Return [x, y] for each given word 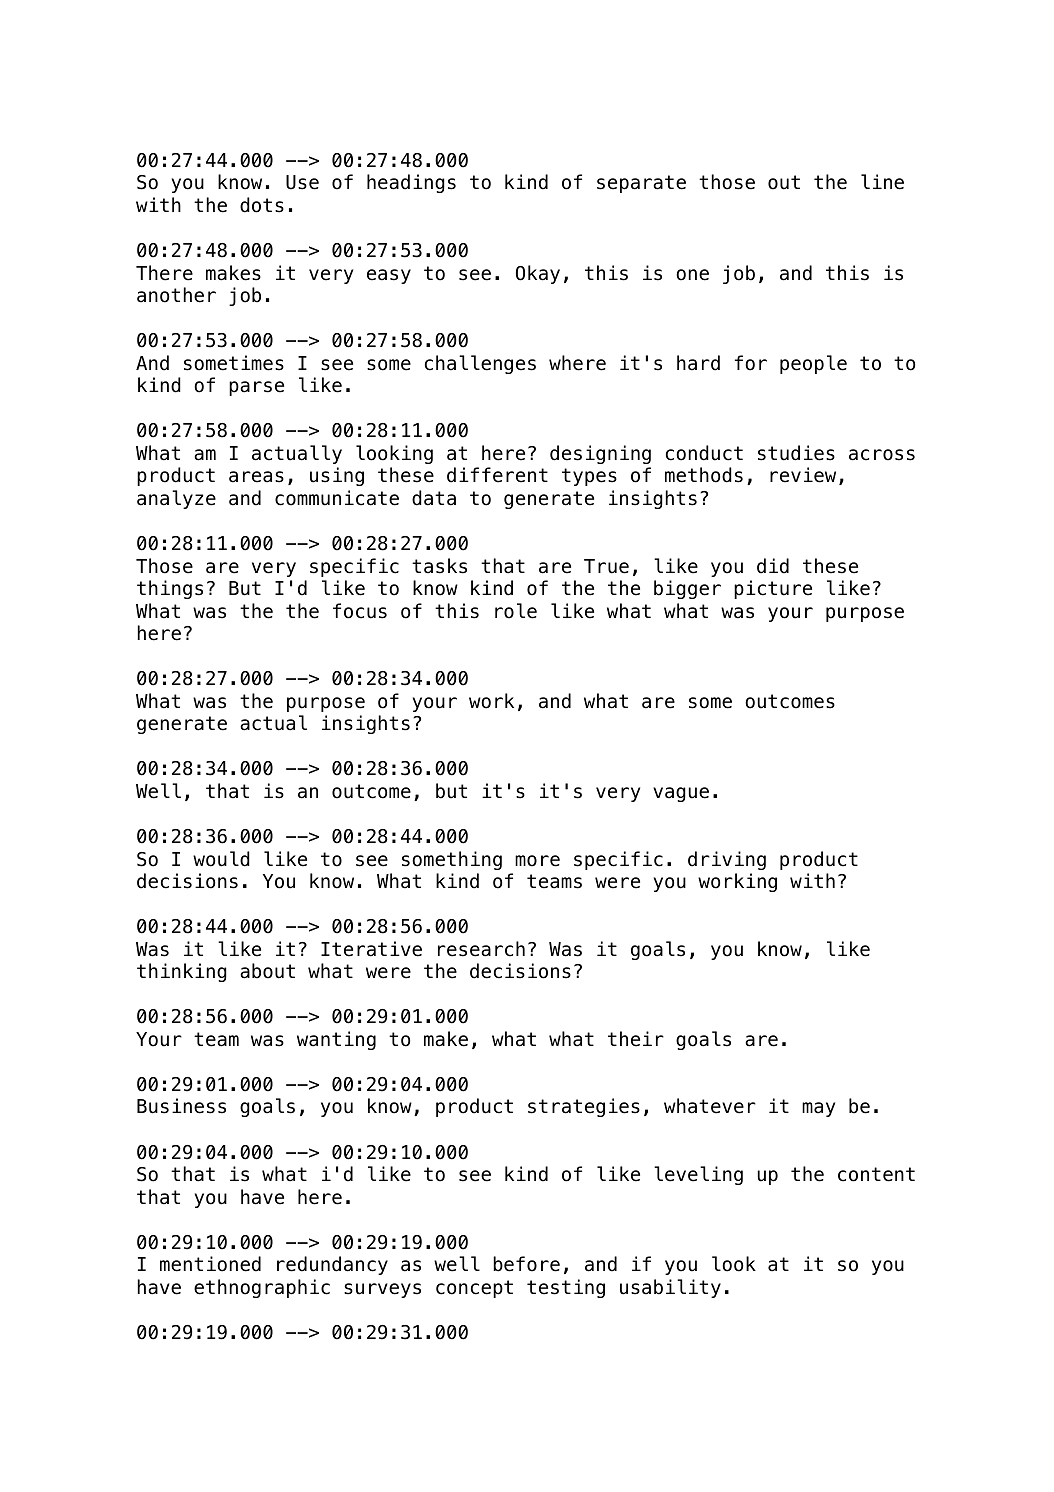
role [516, 611]
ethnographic [262, 1288]
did [773, 566]
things [170, 589]
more [537, 861]
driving [727, 860]
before [526, 1264]
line [882, 182]
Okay [538, 274]
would [221, 859]
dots [262, 205]
